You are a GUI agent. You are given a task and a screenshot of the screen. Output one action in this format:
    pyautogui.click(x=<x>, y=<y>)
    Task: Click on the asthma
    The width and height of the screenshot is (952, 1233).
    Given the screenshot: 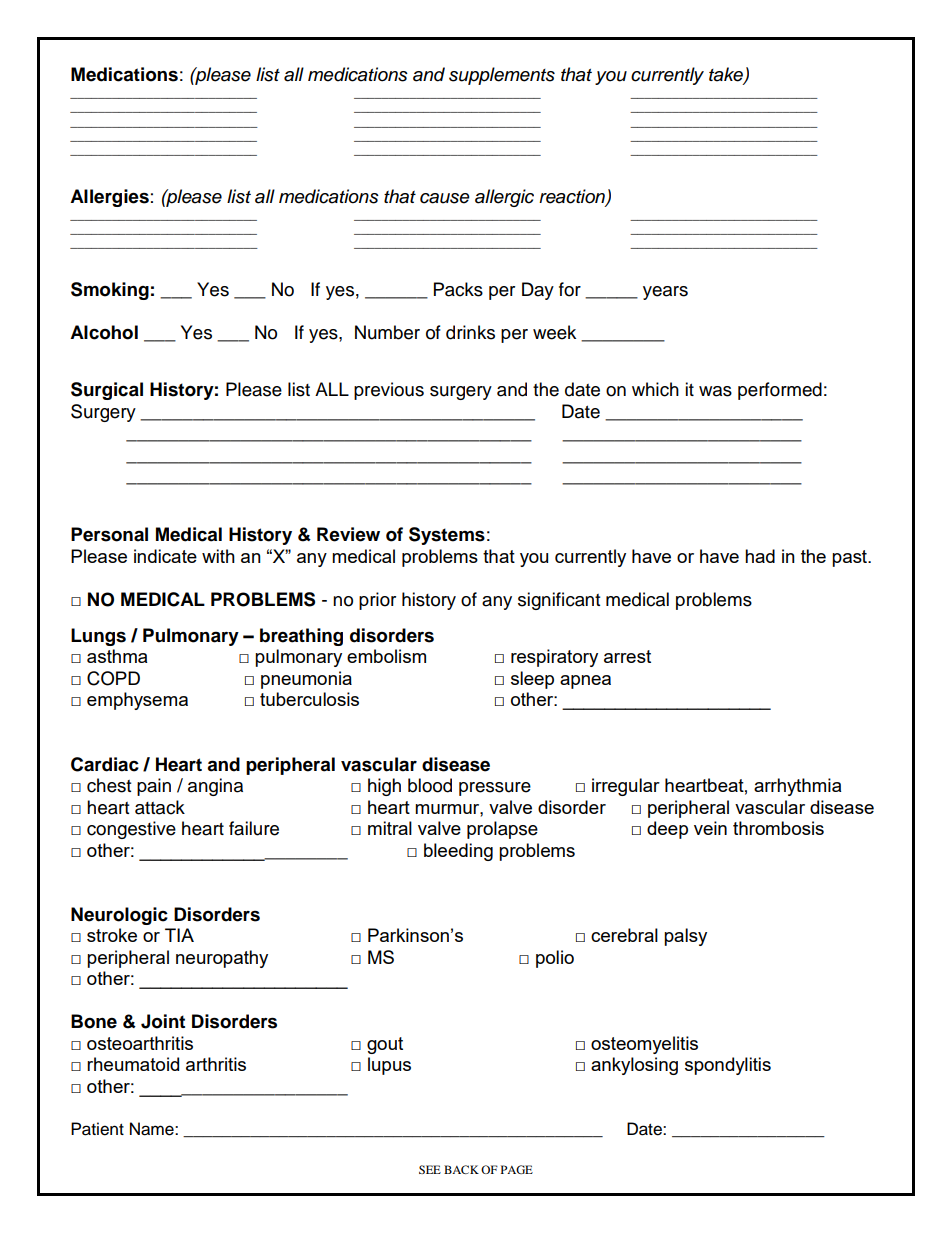 What is the action you would take?
    pyautogui.click(x=117, y=656)
